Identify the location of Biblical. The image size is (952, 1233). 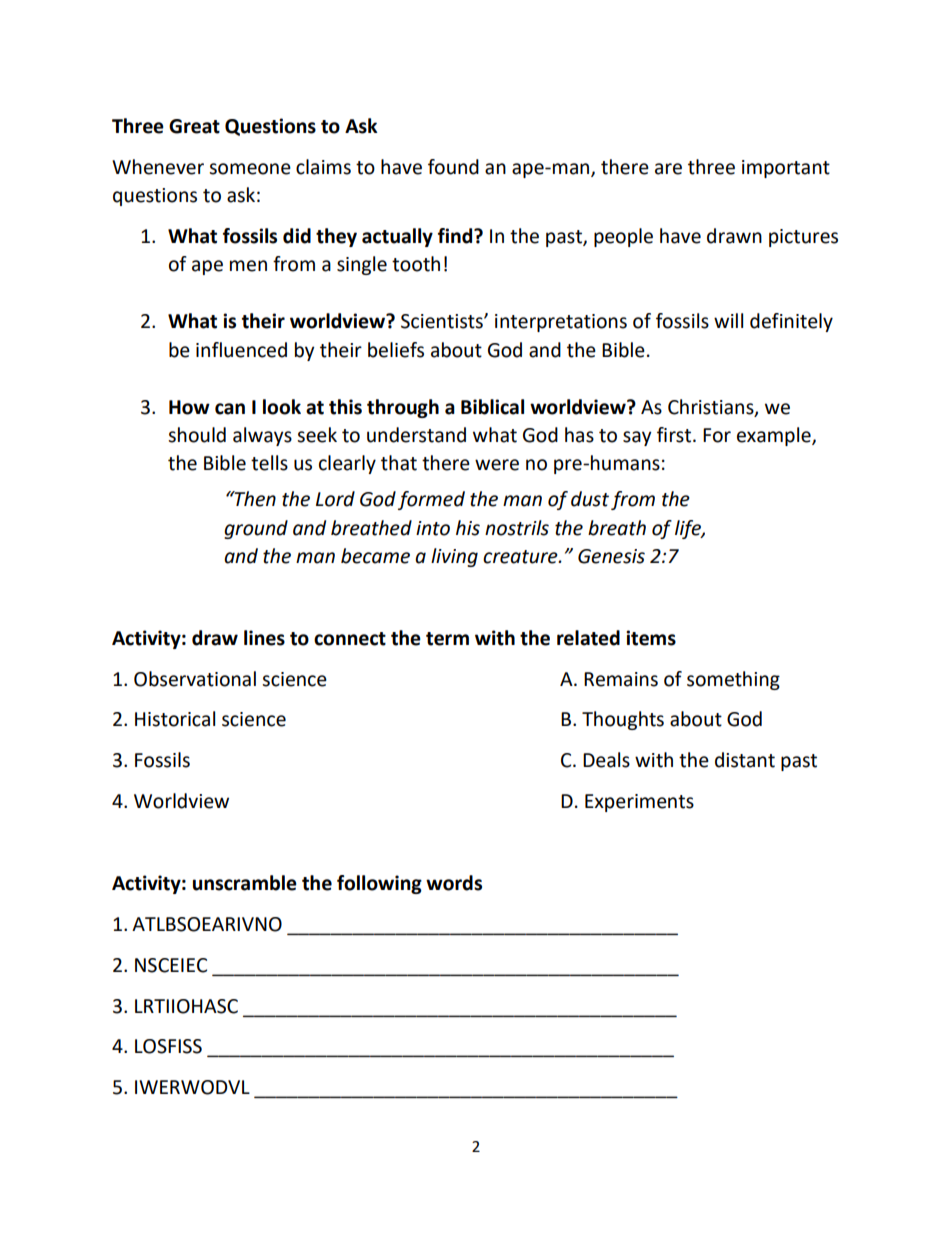
(492, 407).
